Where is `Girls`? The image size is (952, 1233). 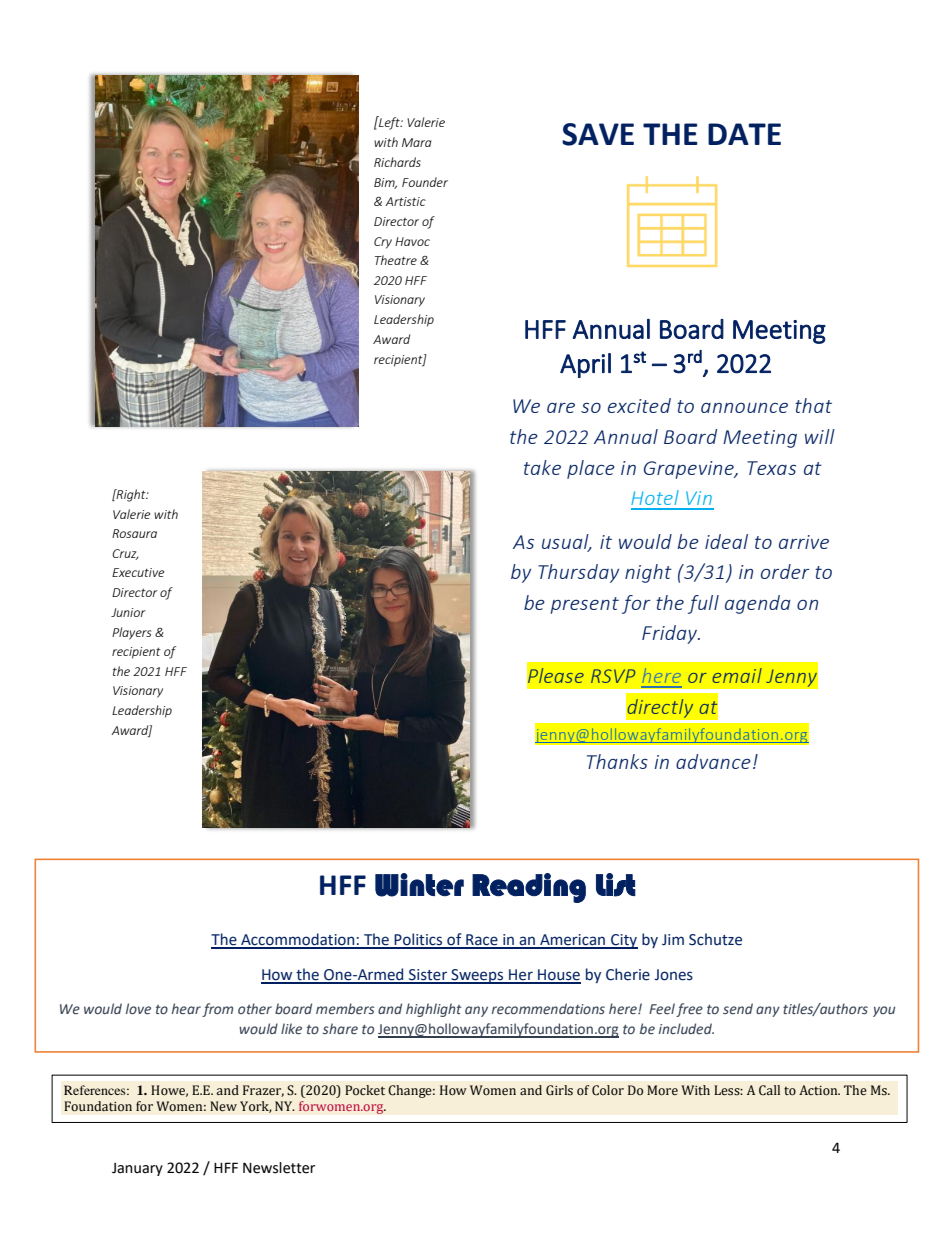
Girls is located at coordinates (559, 1090).
